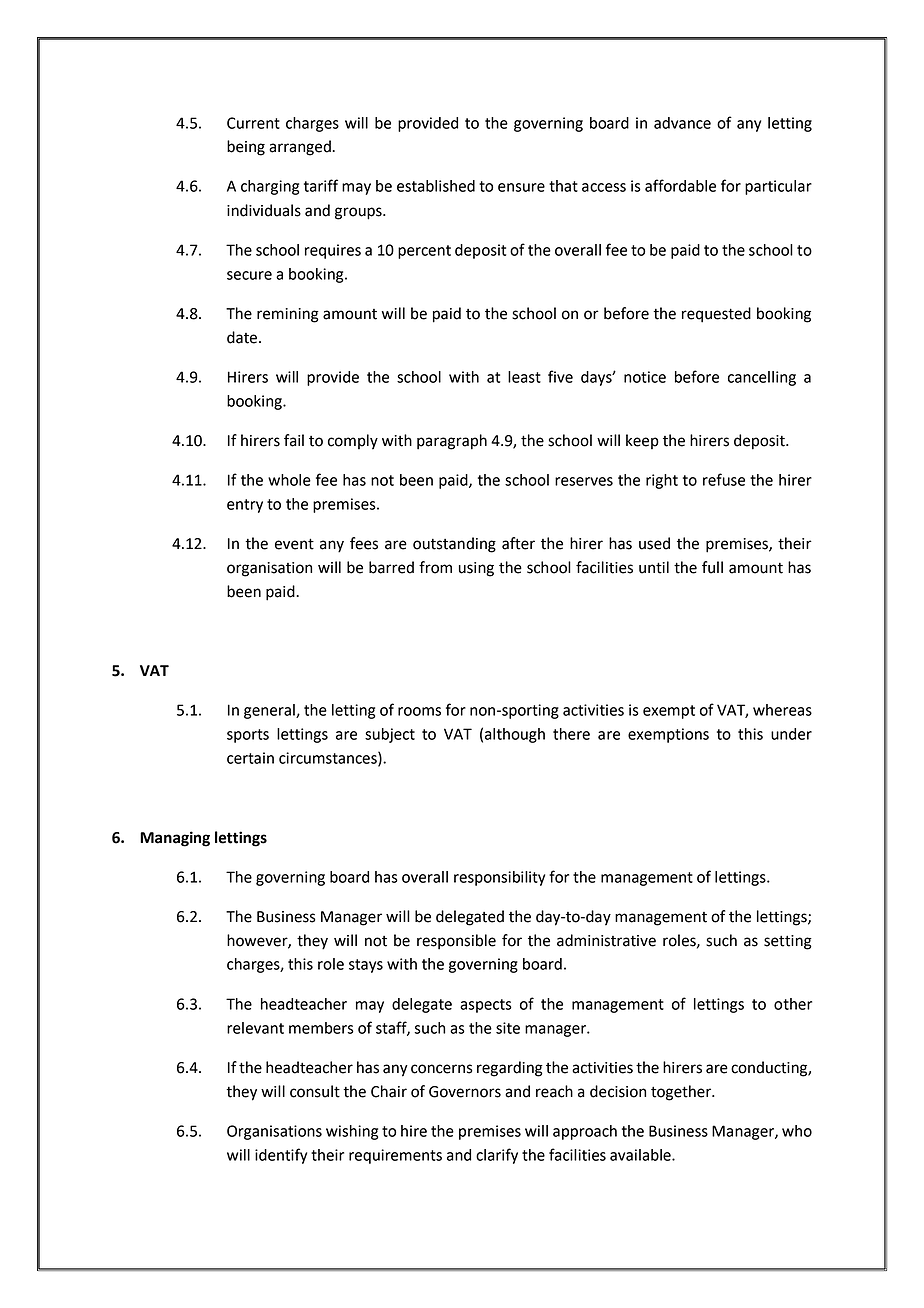  I want to click on clarify, so click(497, 1156).
